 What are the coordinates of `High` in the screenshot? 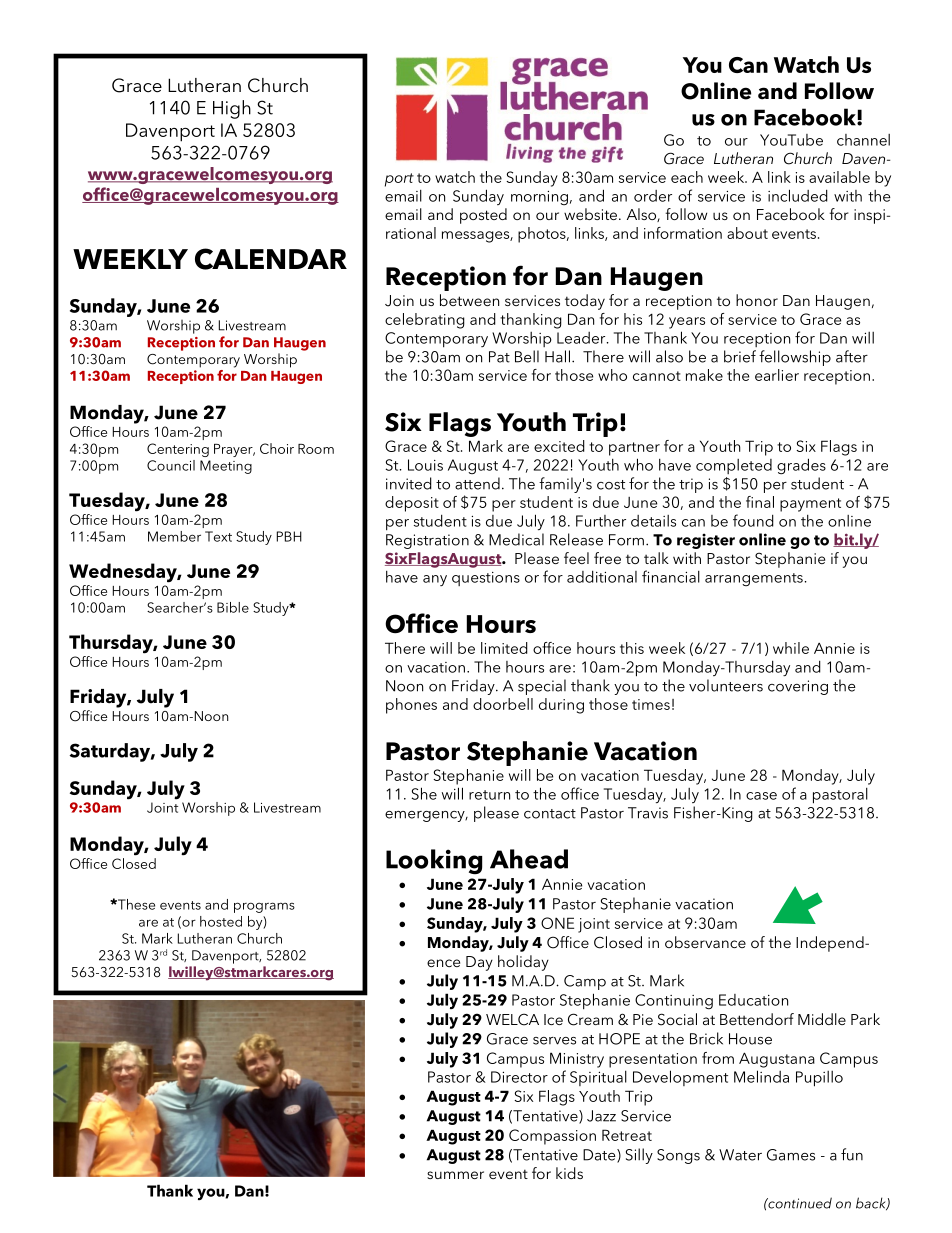 It's located at (232, 109).
